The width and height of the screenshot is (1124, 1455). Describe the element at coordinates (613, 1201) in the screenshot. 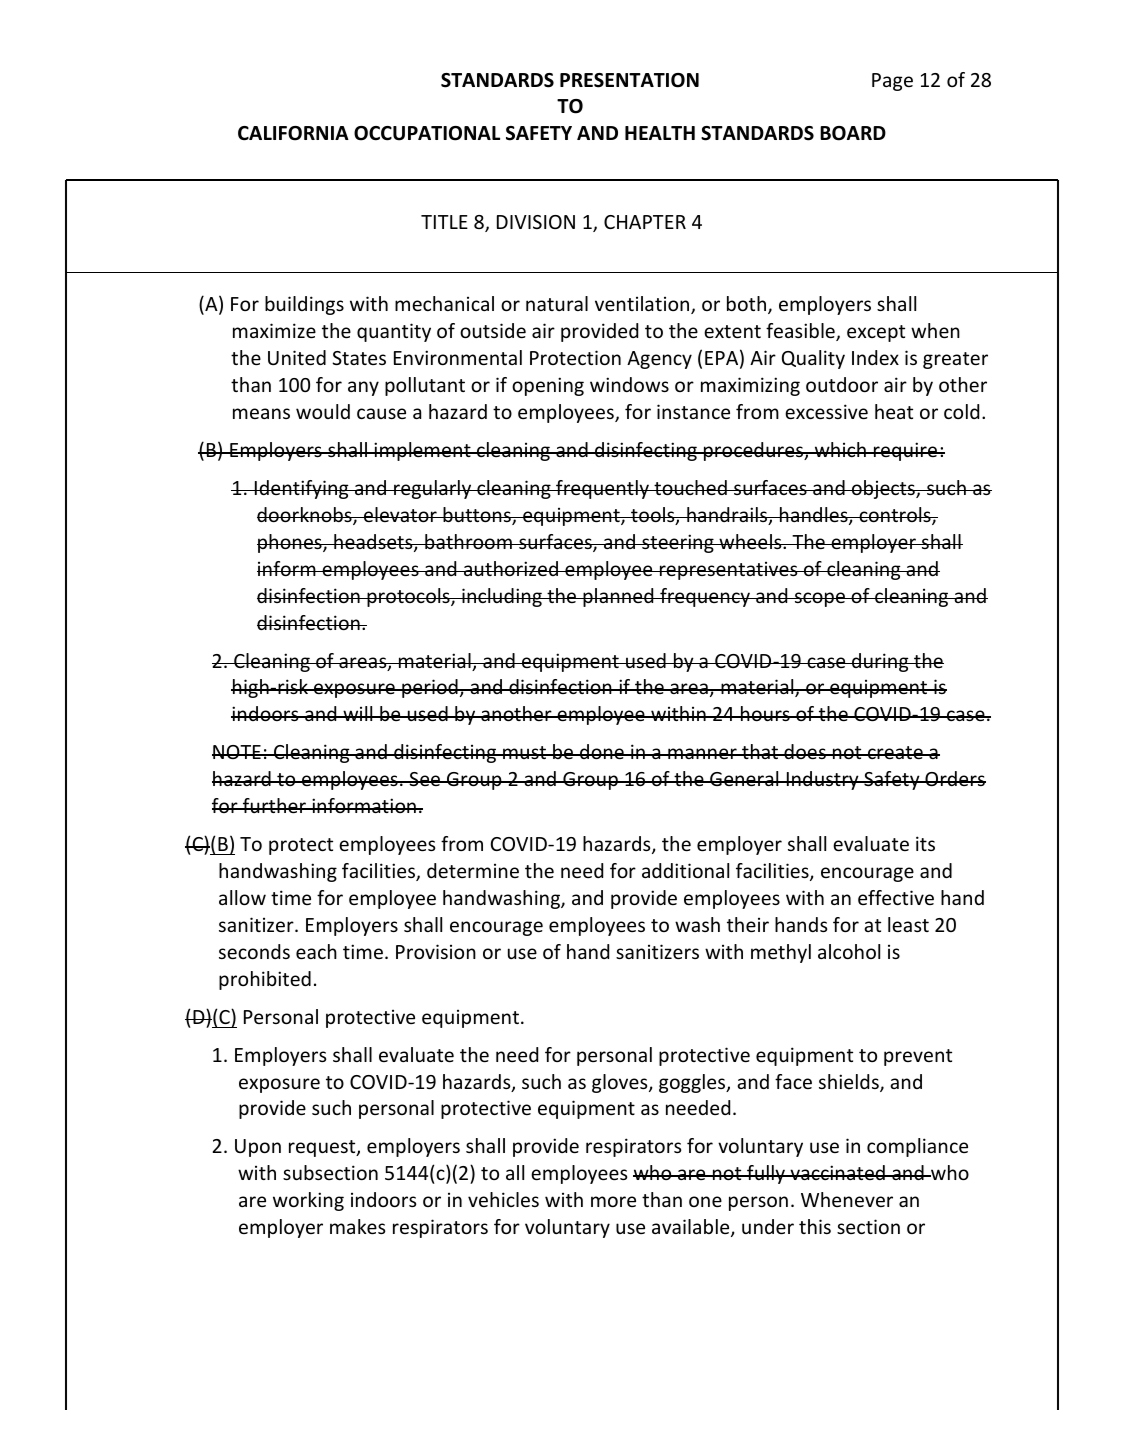

I see `more` at that location.
